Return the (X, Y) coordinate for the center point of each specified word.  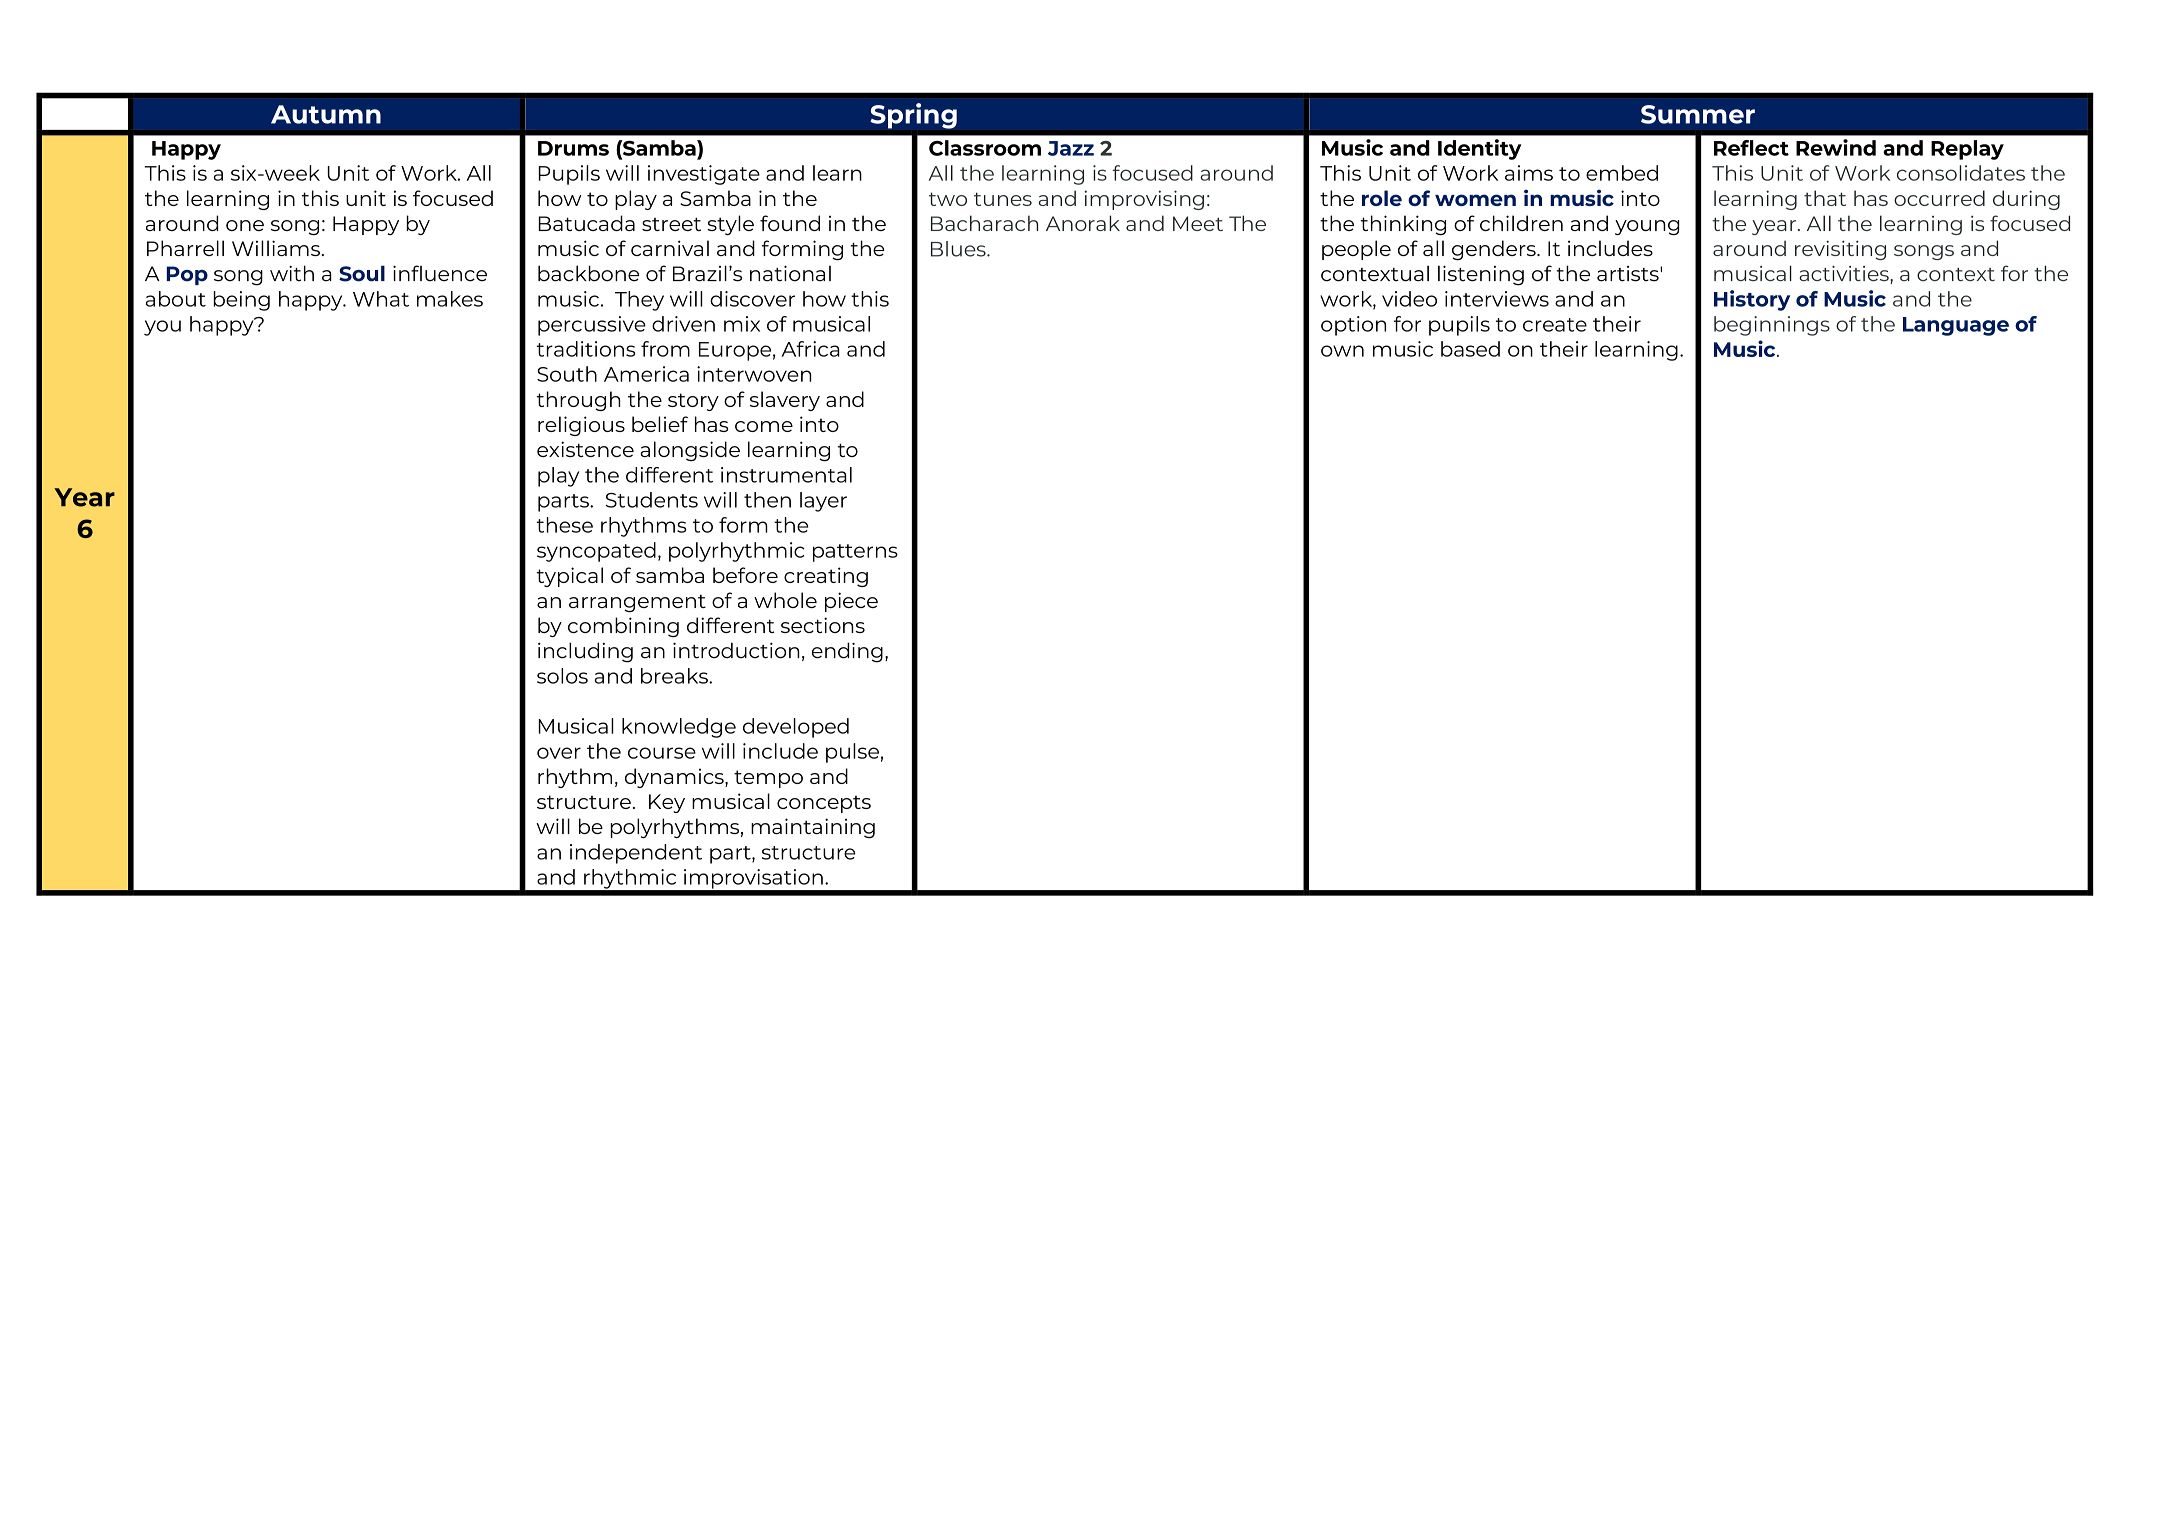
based (1470, 349)
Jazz (1071, 148)
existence (585, 449)
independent (636, 854)
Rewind (1836, 147)
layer (823, 502)
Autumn (326, 114)
